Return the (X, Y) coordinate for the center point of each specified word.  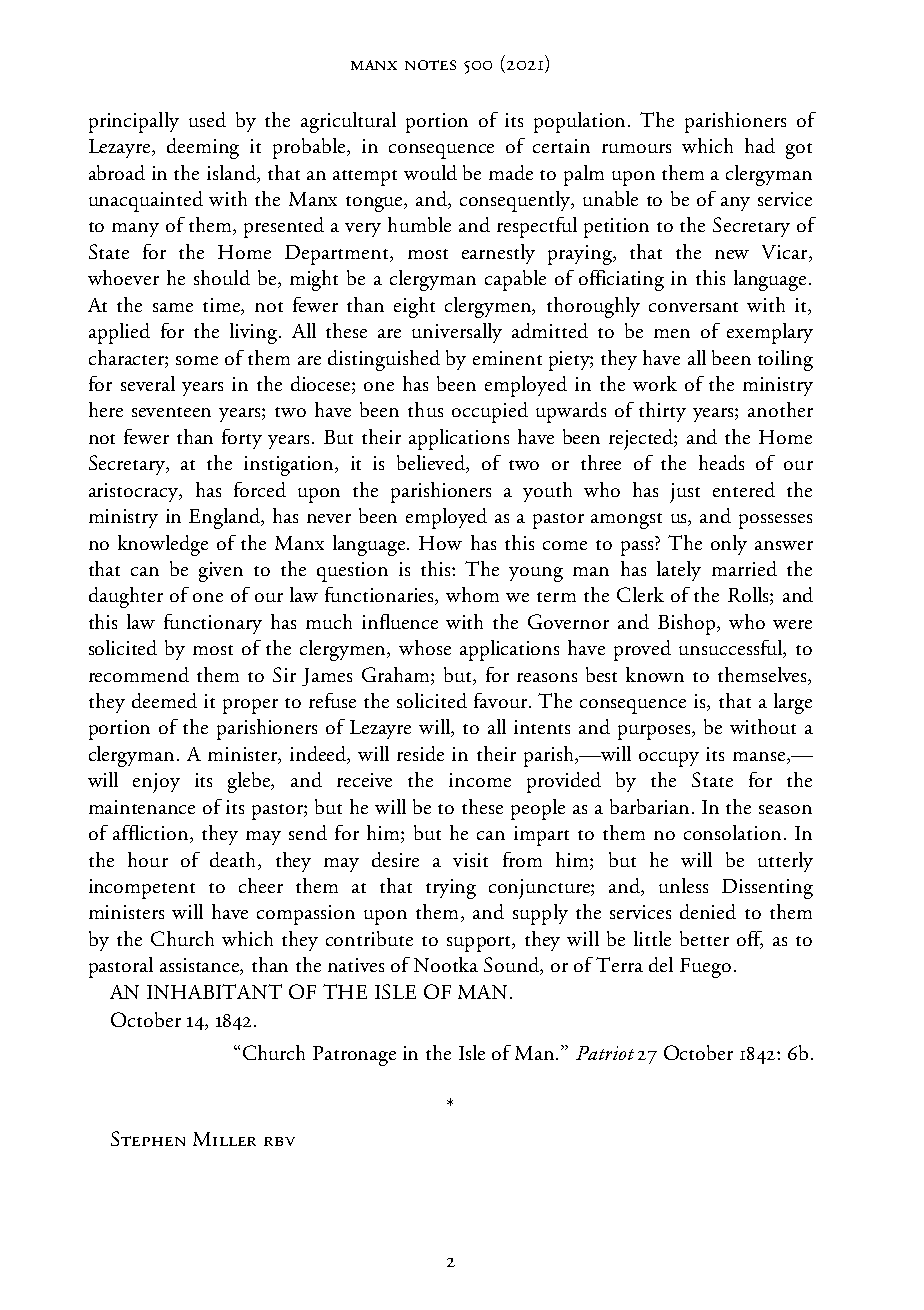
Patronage (354, 1056)
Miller (224, 1139)
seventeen (171, 412)
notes (430, 65)
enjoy (156, 783)
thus (425, 409)
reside (420, 753)
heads (721, 462)
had (760, 145)
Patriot (605, 1053)
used (207, 119)
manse (760, 758)
